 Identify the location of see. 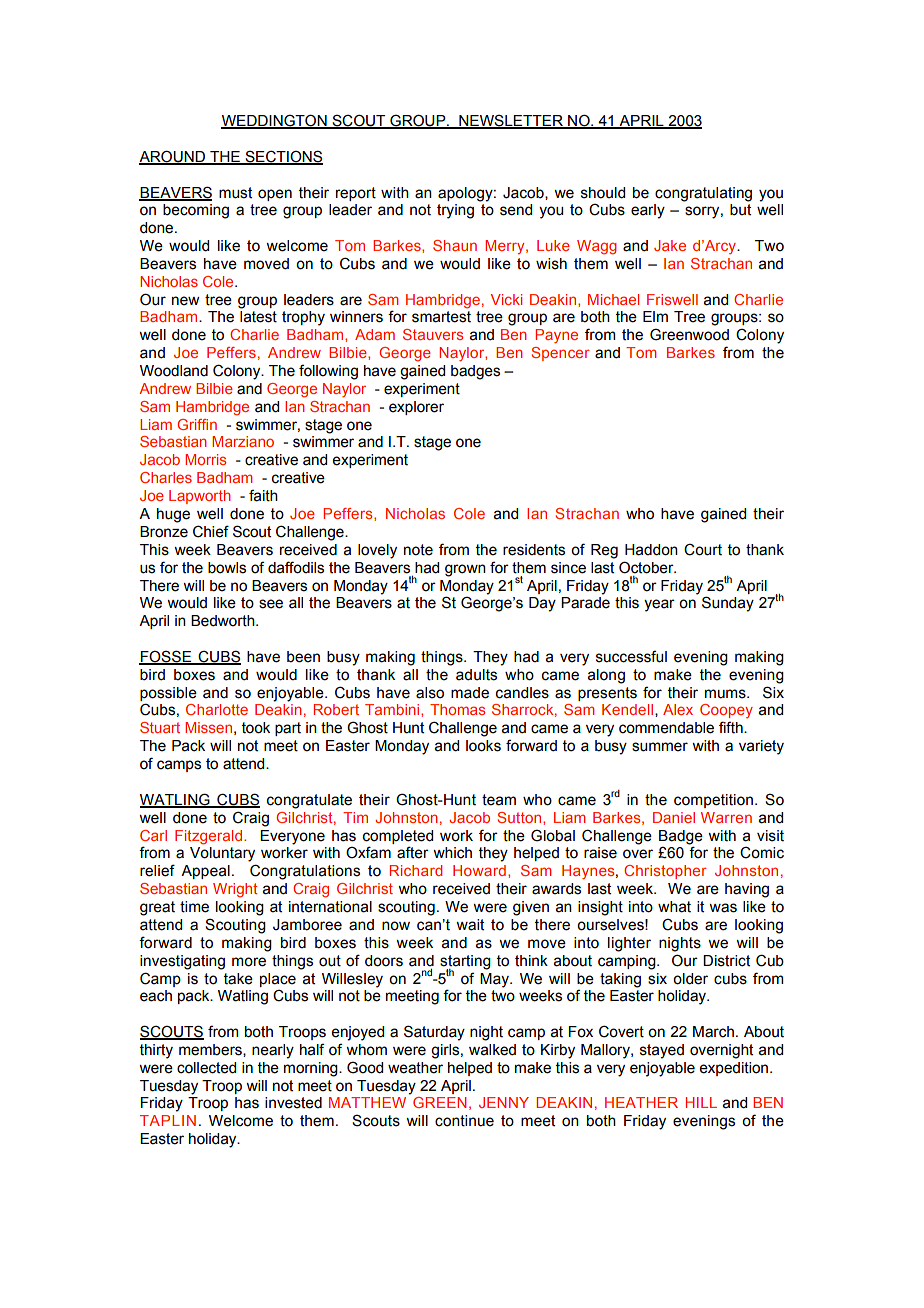
(271, 604).
